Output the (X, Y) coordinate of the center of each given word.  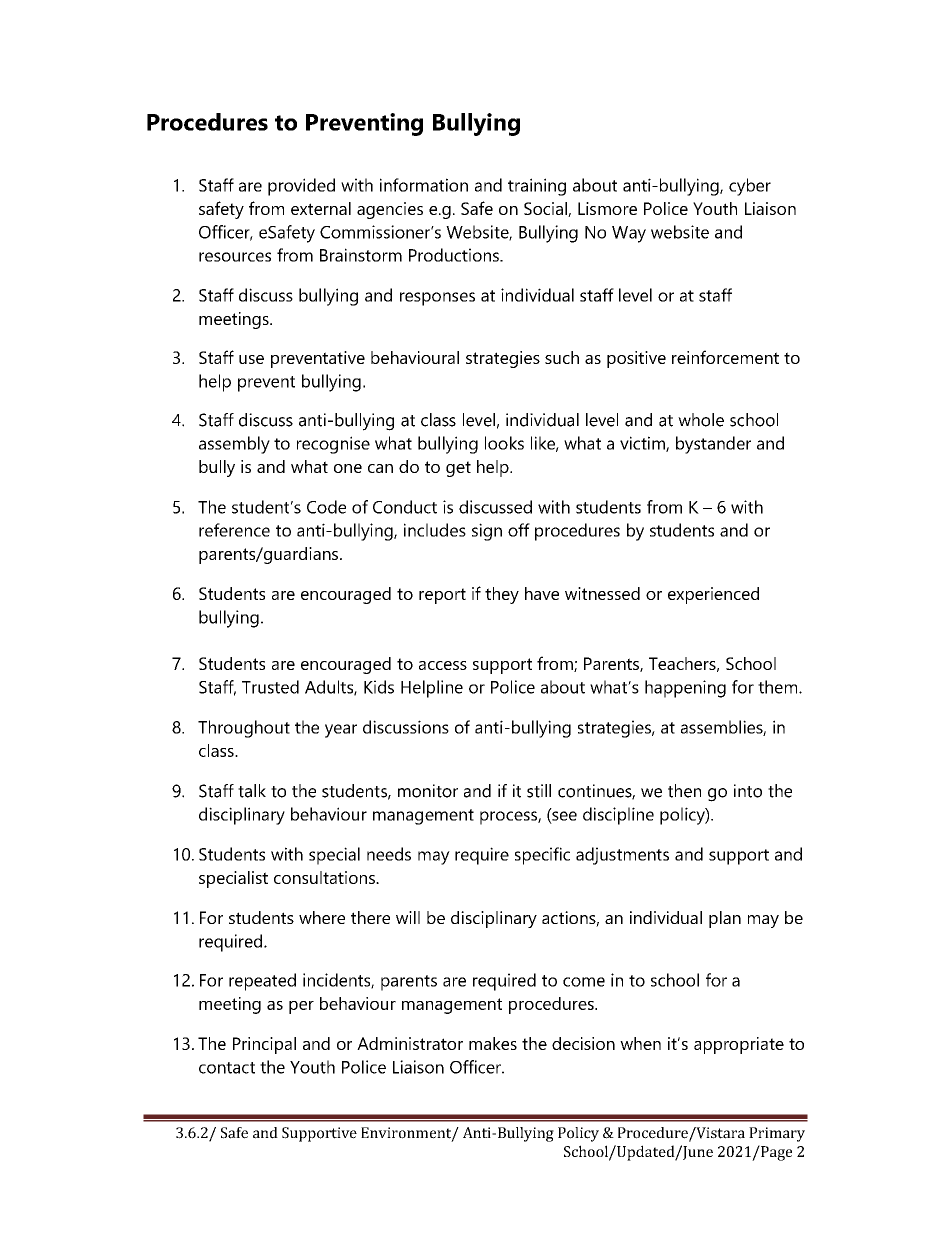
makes (493, 1043)
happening (685, 689)
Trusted (270, 687)
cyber (750, 187)
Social (546, 209)
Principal (264, 1045)
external (321, 208)
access (443, 665)
